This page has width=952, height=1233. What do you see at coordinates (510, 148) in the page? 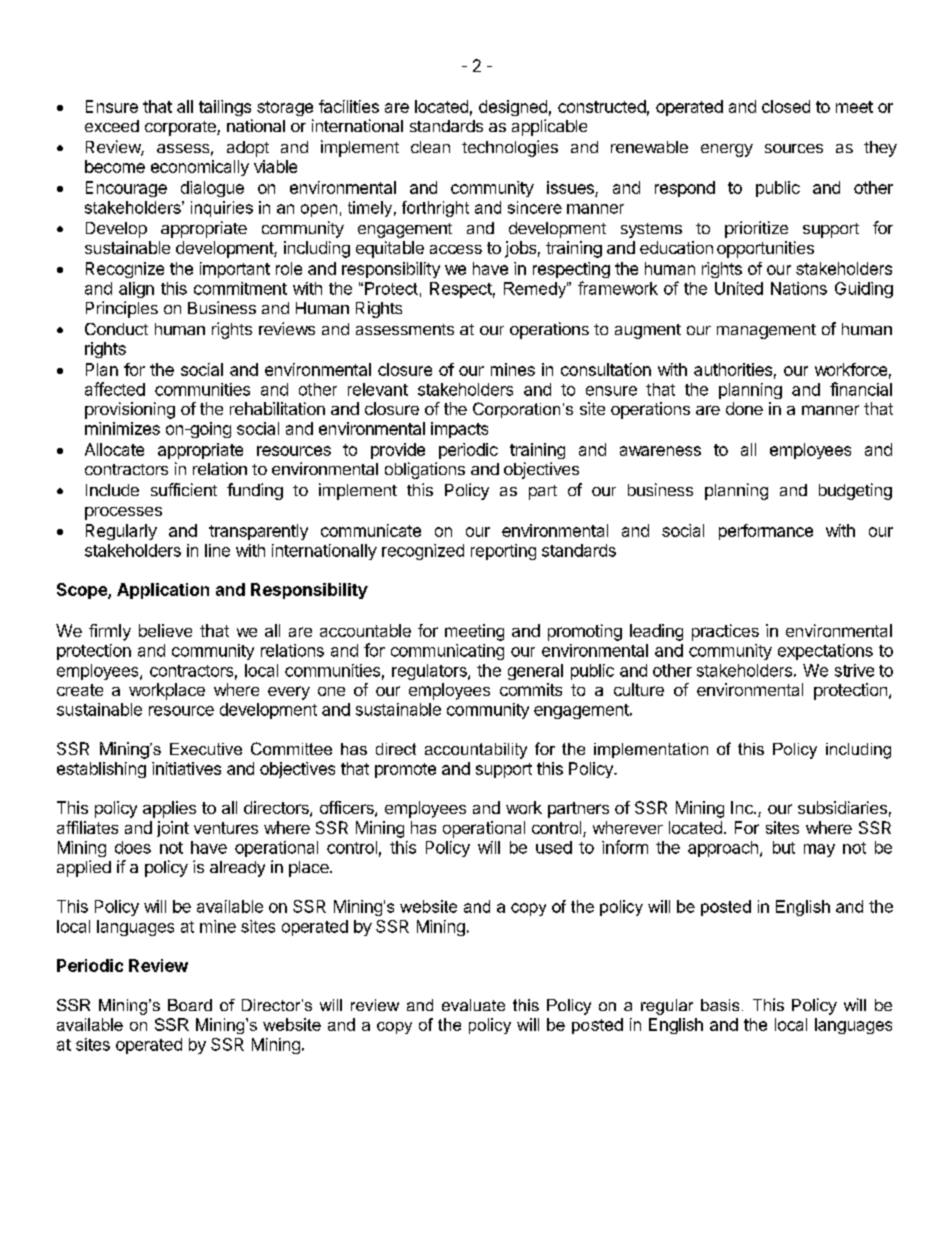
I see `technologies` at bounding box center [510, 148].
